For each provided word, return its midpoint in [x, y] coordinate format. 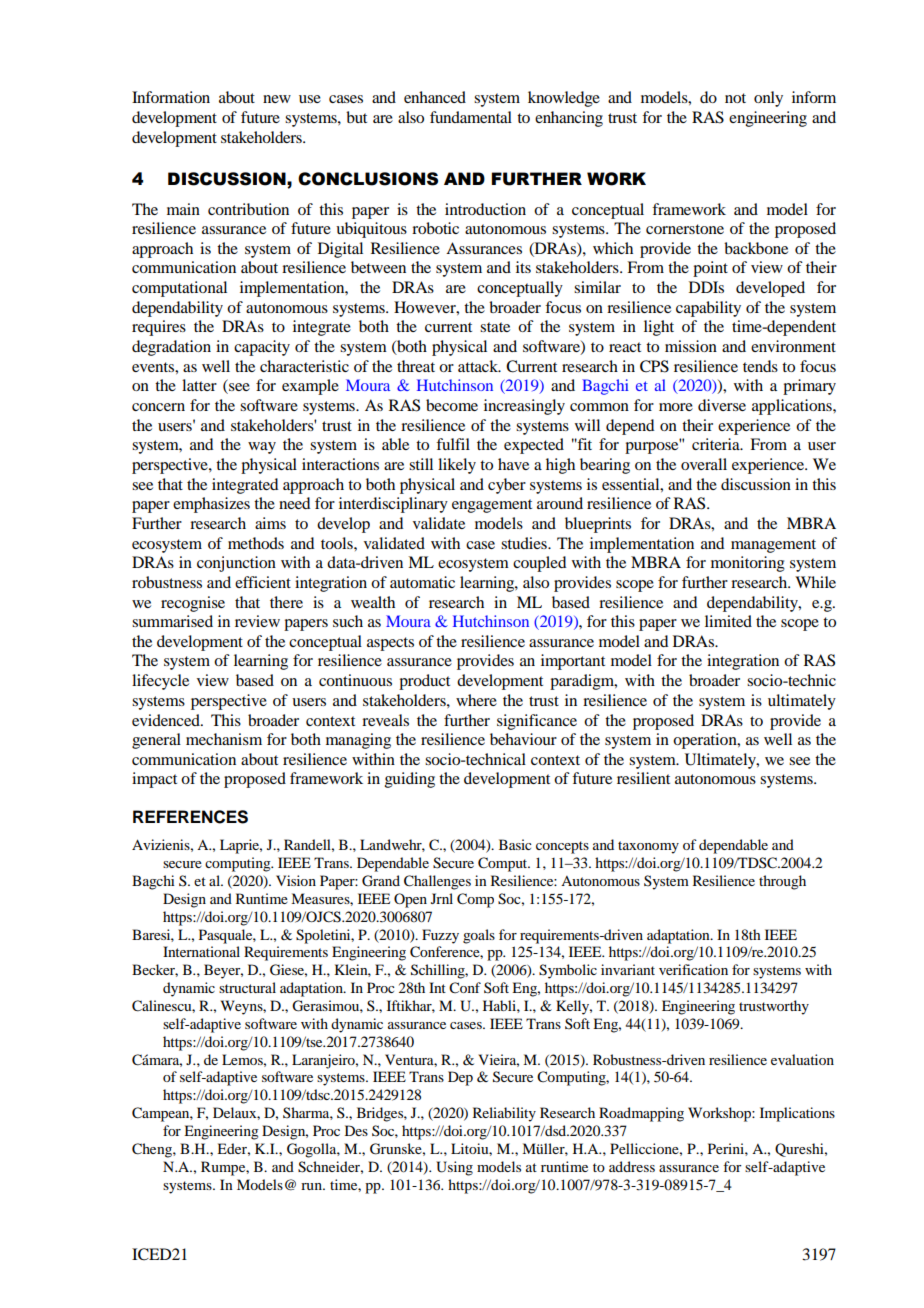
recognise [193, 604]
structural [247, 987]
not [735, 98]
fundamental [471, 117]
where [476, 700]
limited [728, 621]
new [277, 99]
